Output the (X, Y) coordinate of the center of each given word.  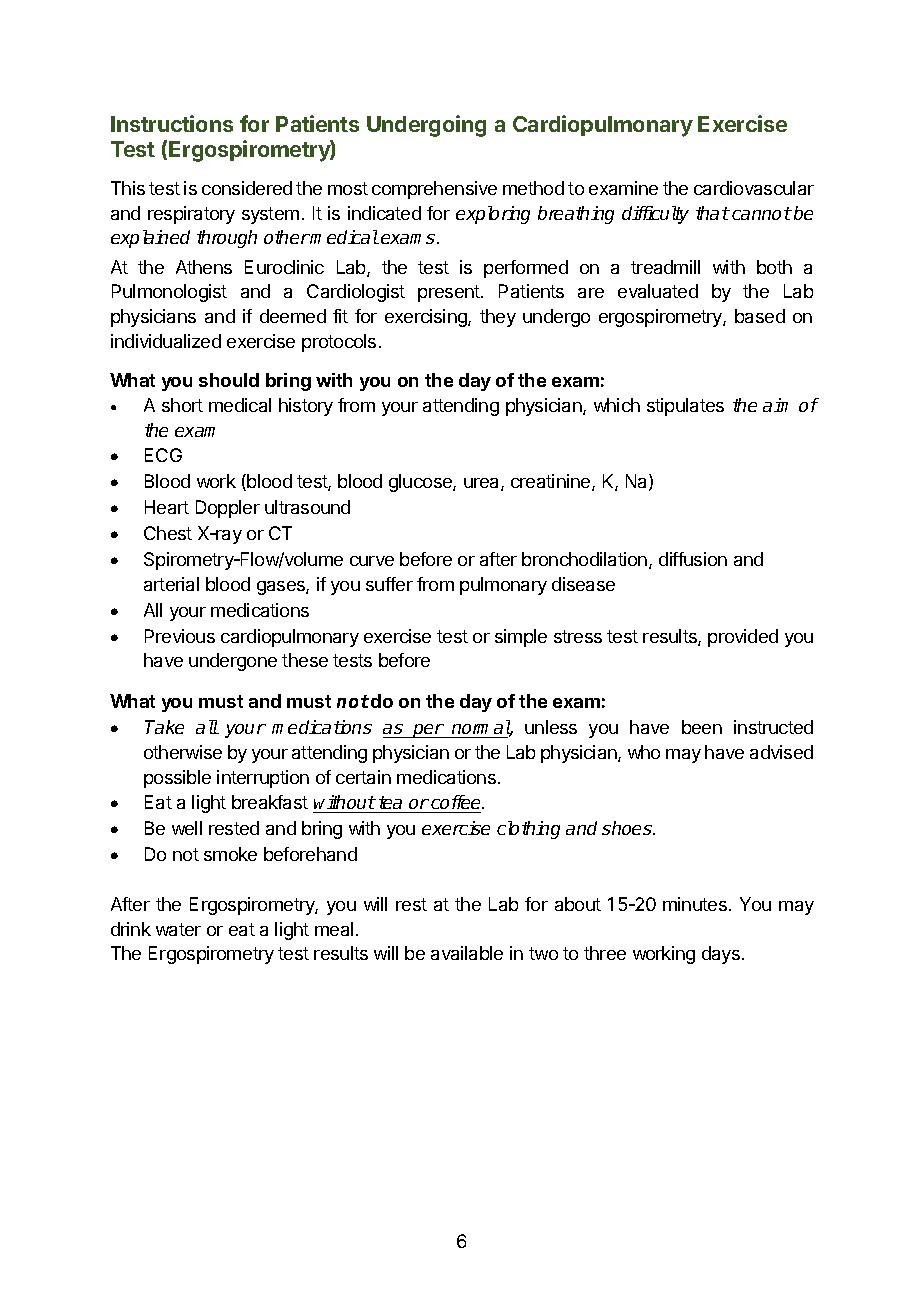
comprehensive (434, 190)
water (178, 929)
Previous (180, 636)
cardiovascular (754, 188)
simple (521, 638)
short (182, 405)
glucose (421, 483)
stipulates (685, 407)
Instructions (172, 123)
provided (743, 638)
